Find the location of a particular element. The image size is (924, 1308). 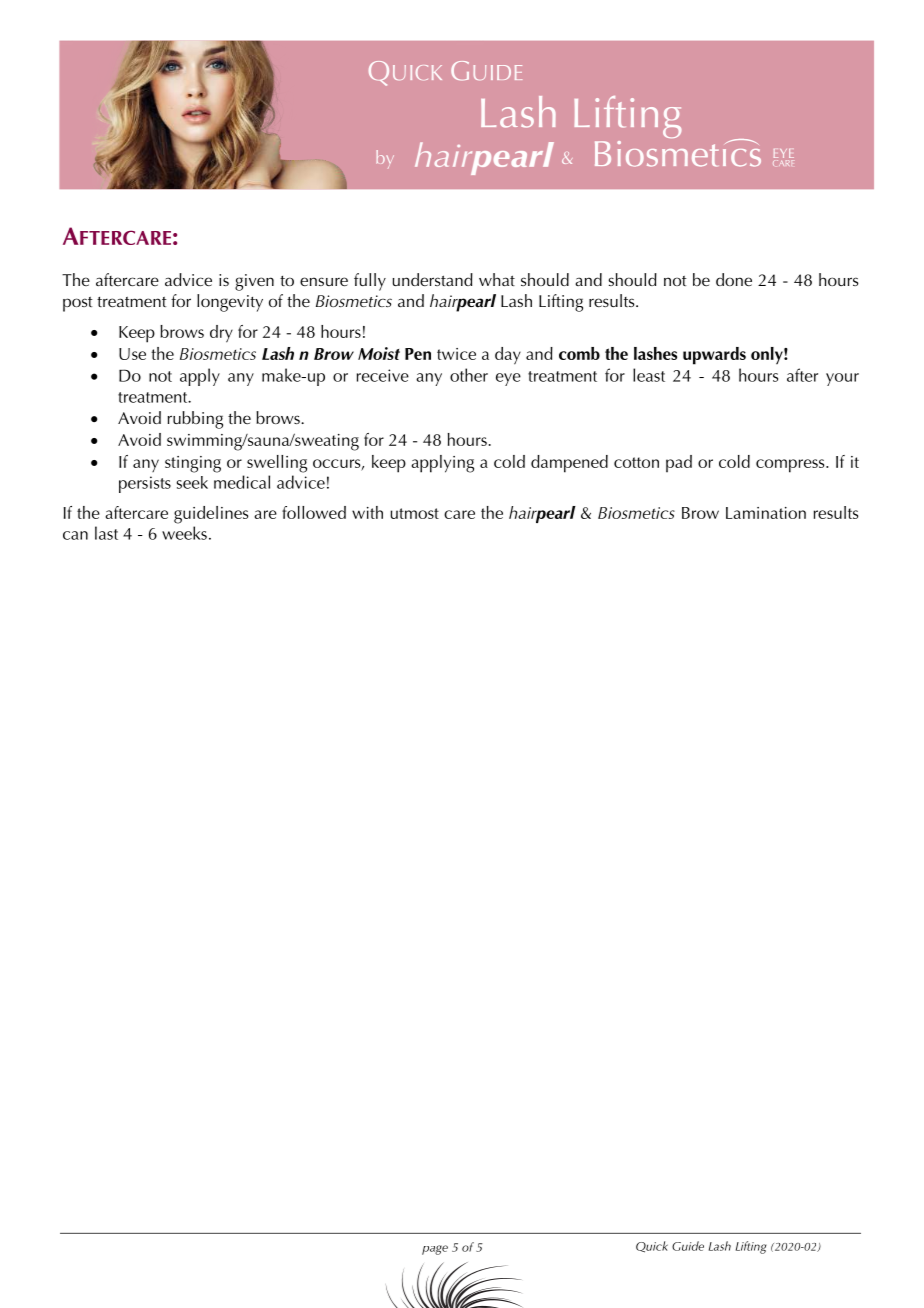

weeks is located at coordinates (184, 533).
